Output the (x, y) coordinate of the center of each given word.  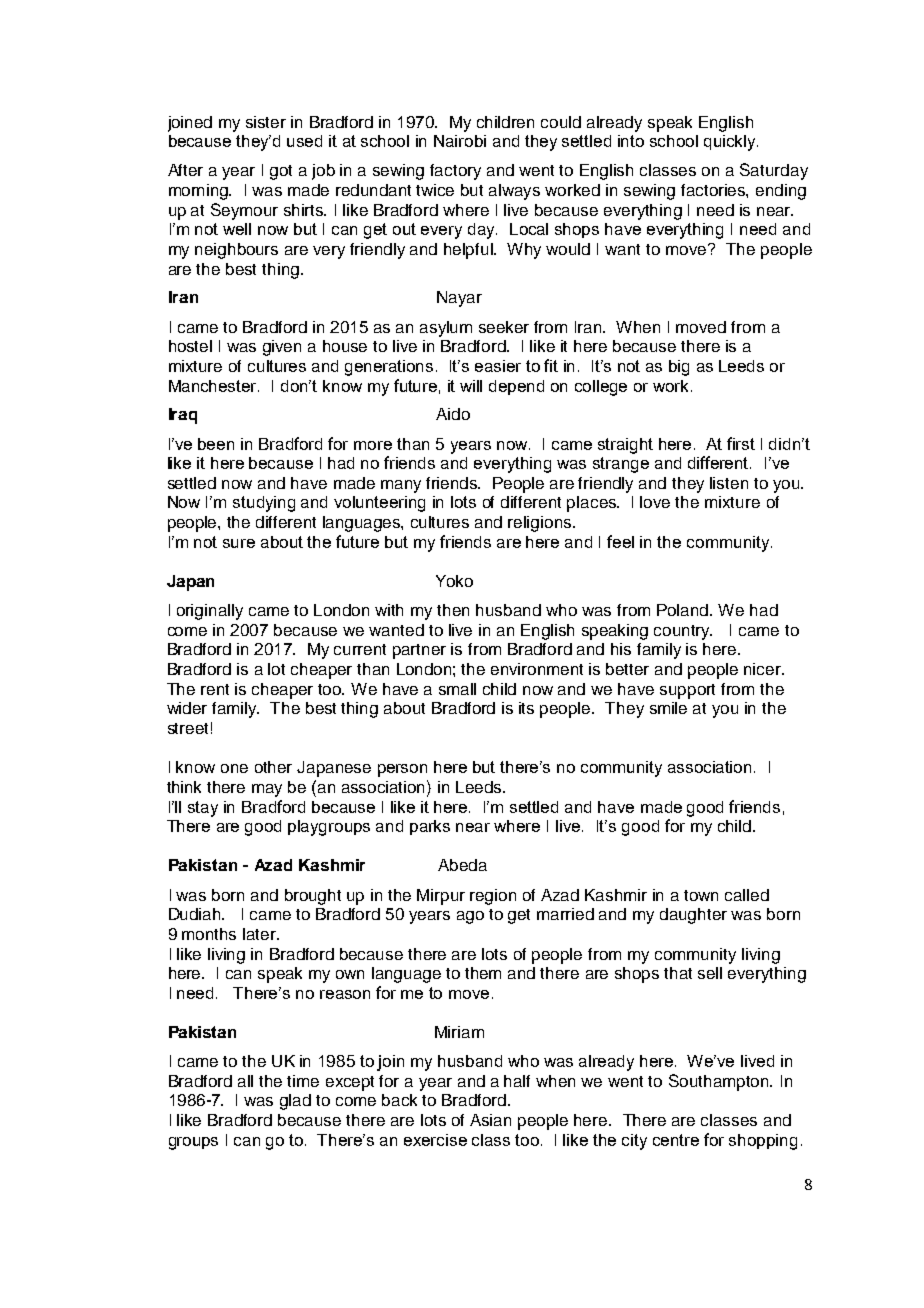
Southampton (720, 1082)
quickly (731, 143)
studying (264, 504)
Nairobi (460, 141)
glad (295, 1102)
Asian (490, 1120)
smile (668, 708)
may (267, 790)
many (401, 486)
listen (729, 483)
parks (430, 827)
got (281, 172)
